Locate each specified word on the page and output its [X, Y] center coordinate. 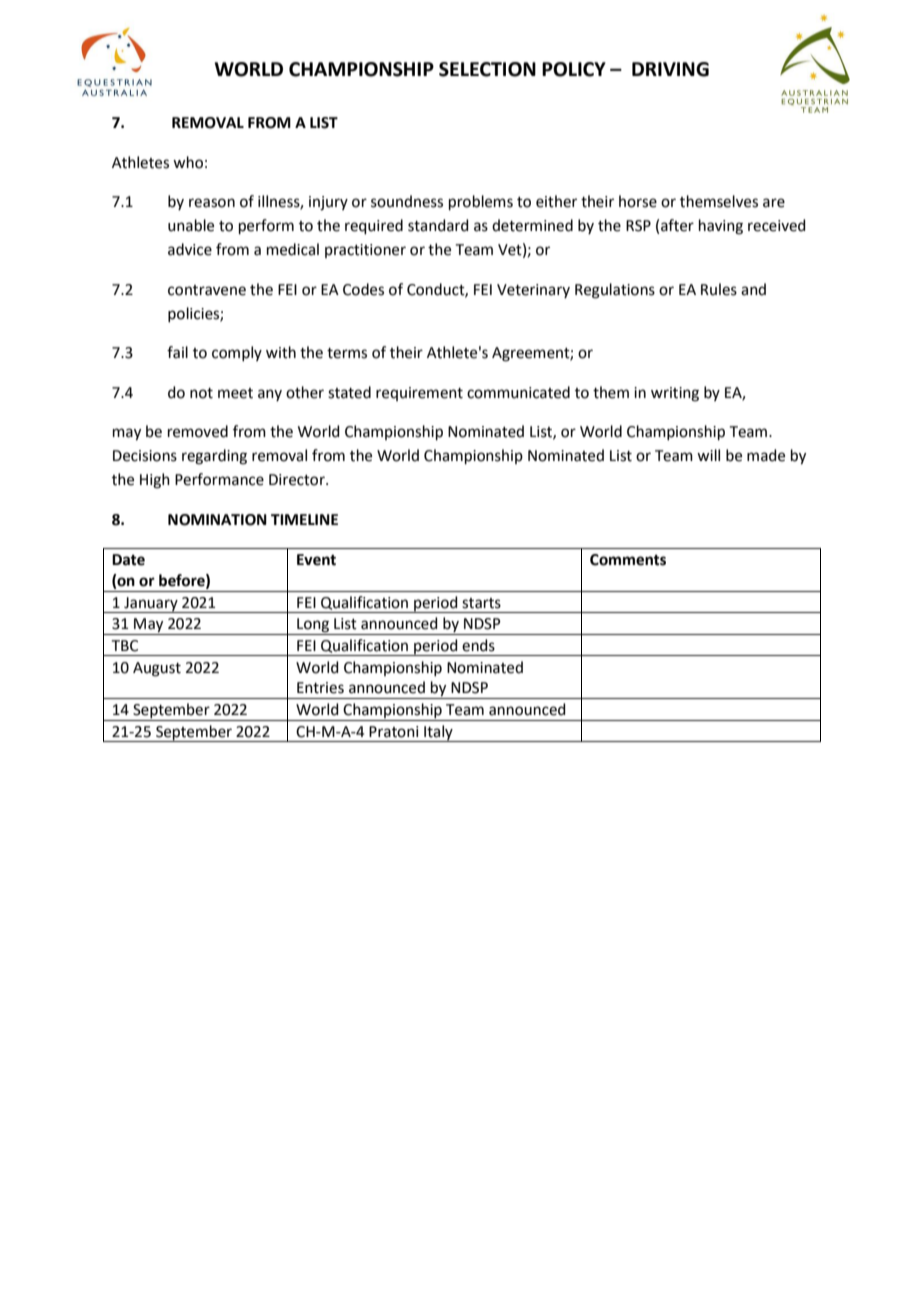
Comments [628, 560]
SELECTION [487, 69]
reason [212, 203]
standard [438, 225]
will [708, 455]
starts [481, 603]
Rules [719, 289]
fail [177, 352]
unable [191, 225]
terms [347, 353]
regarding [214, 457]
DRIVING [670, 69]
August [157, 669]
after [677, 225]
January [151, 605]
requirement [419, 394]
